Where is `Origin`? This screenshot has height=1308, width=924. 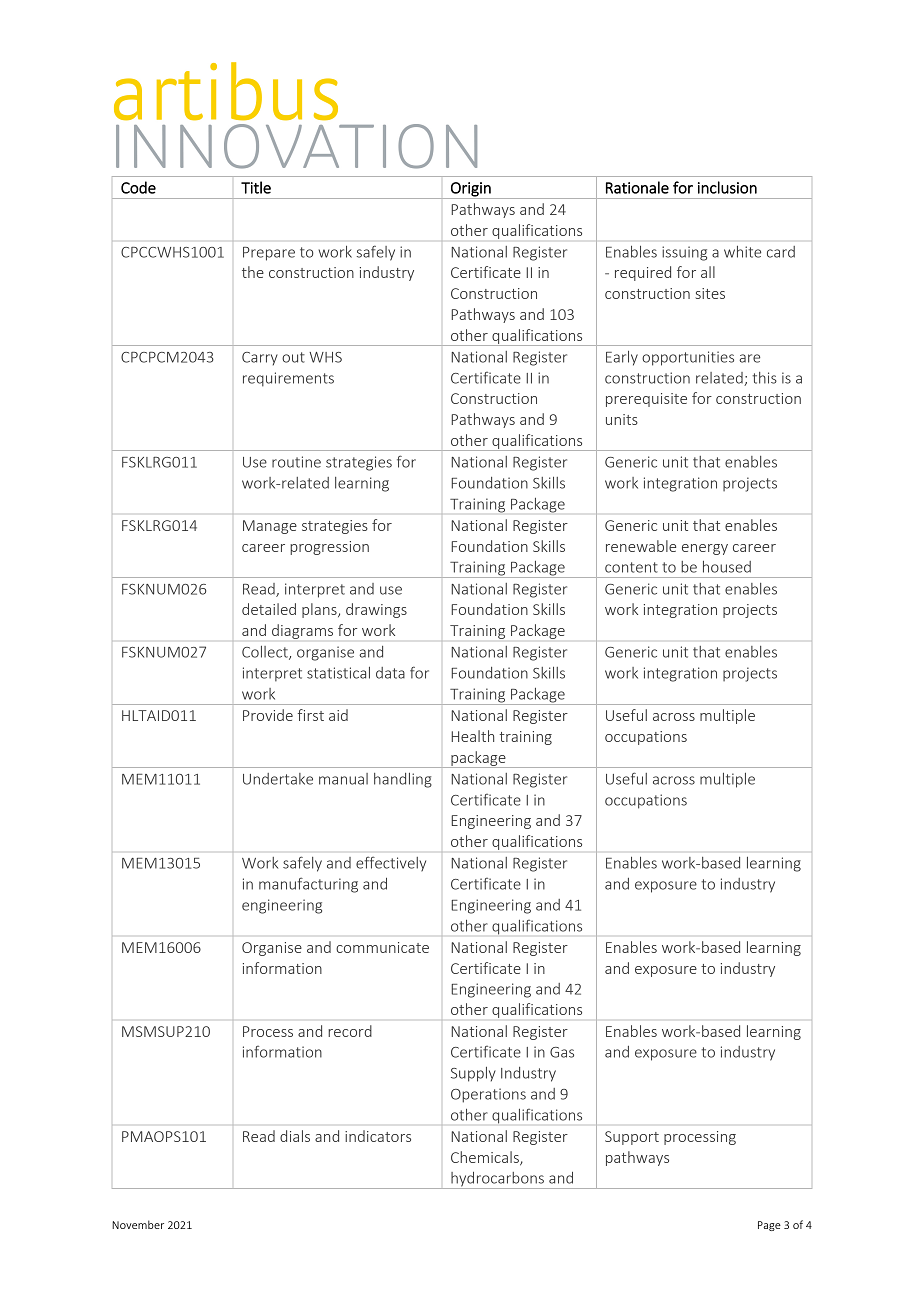
Origin is located at coordinates (471, 190).
